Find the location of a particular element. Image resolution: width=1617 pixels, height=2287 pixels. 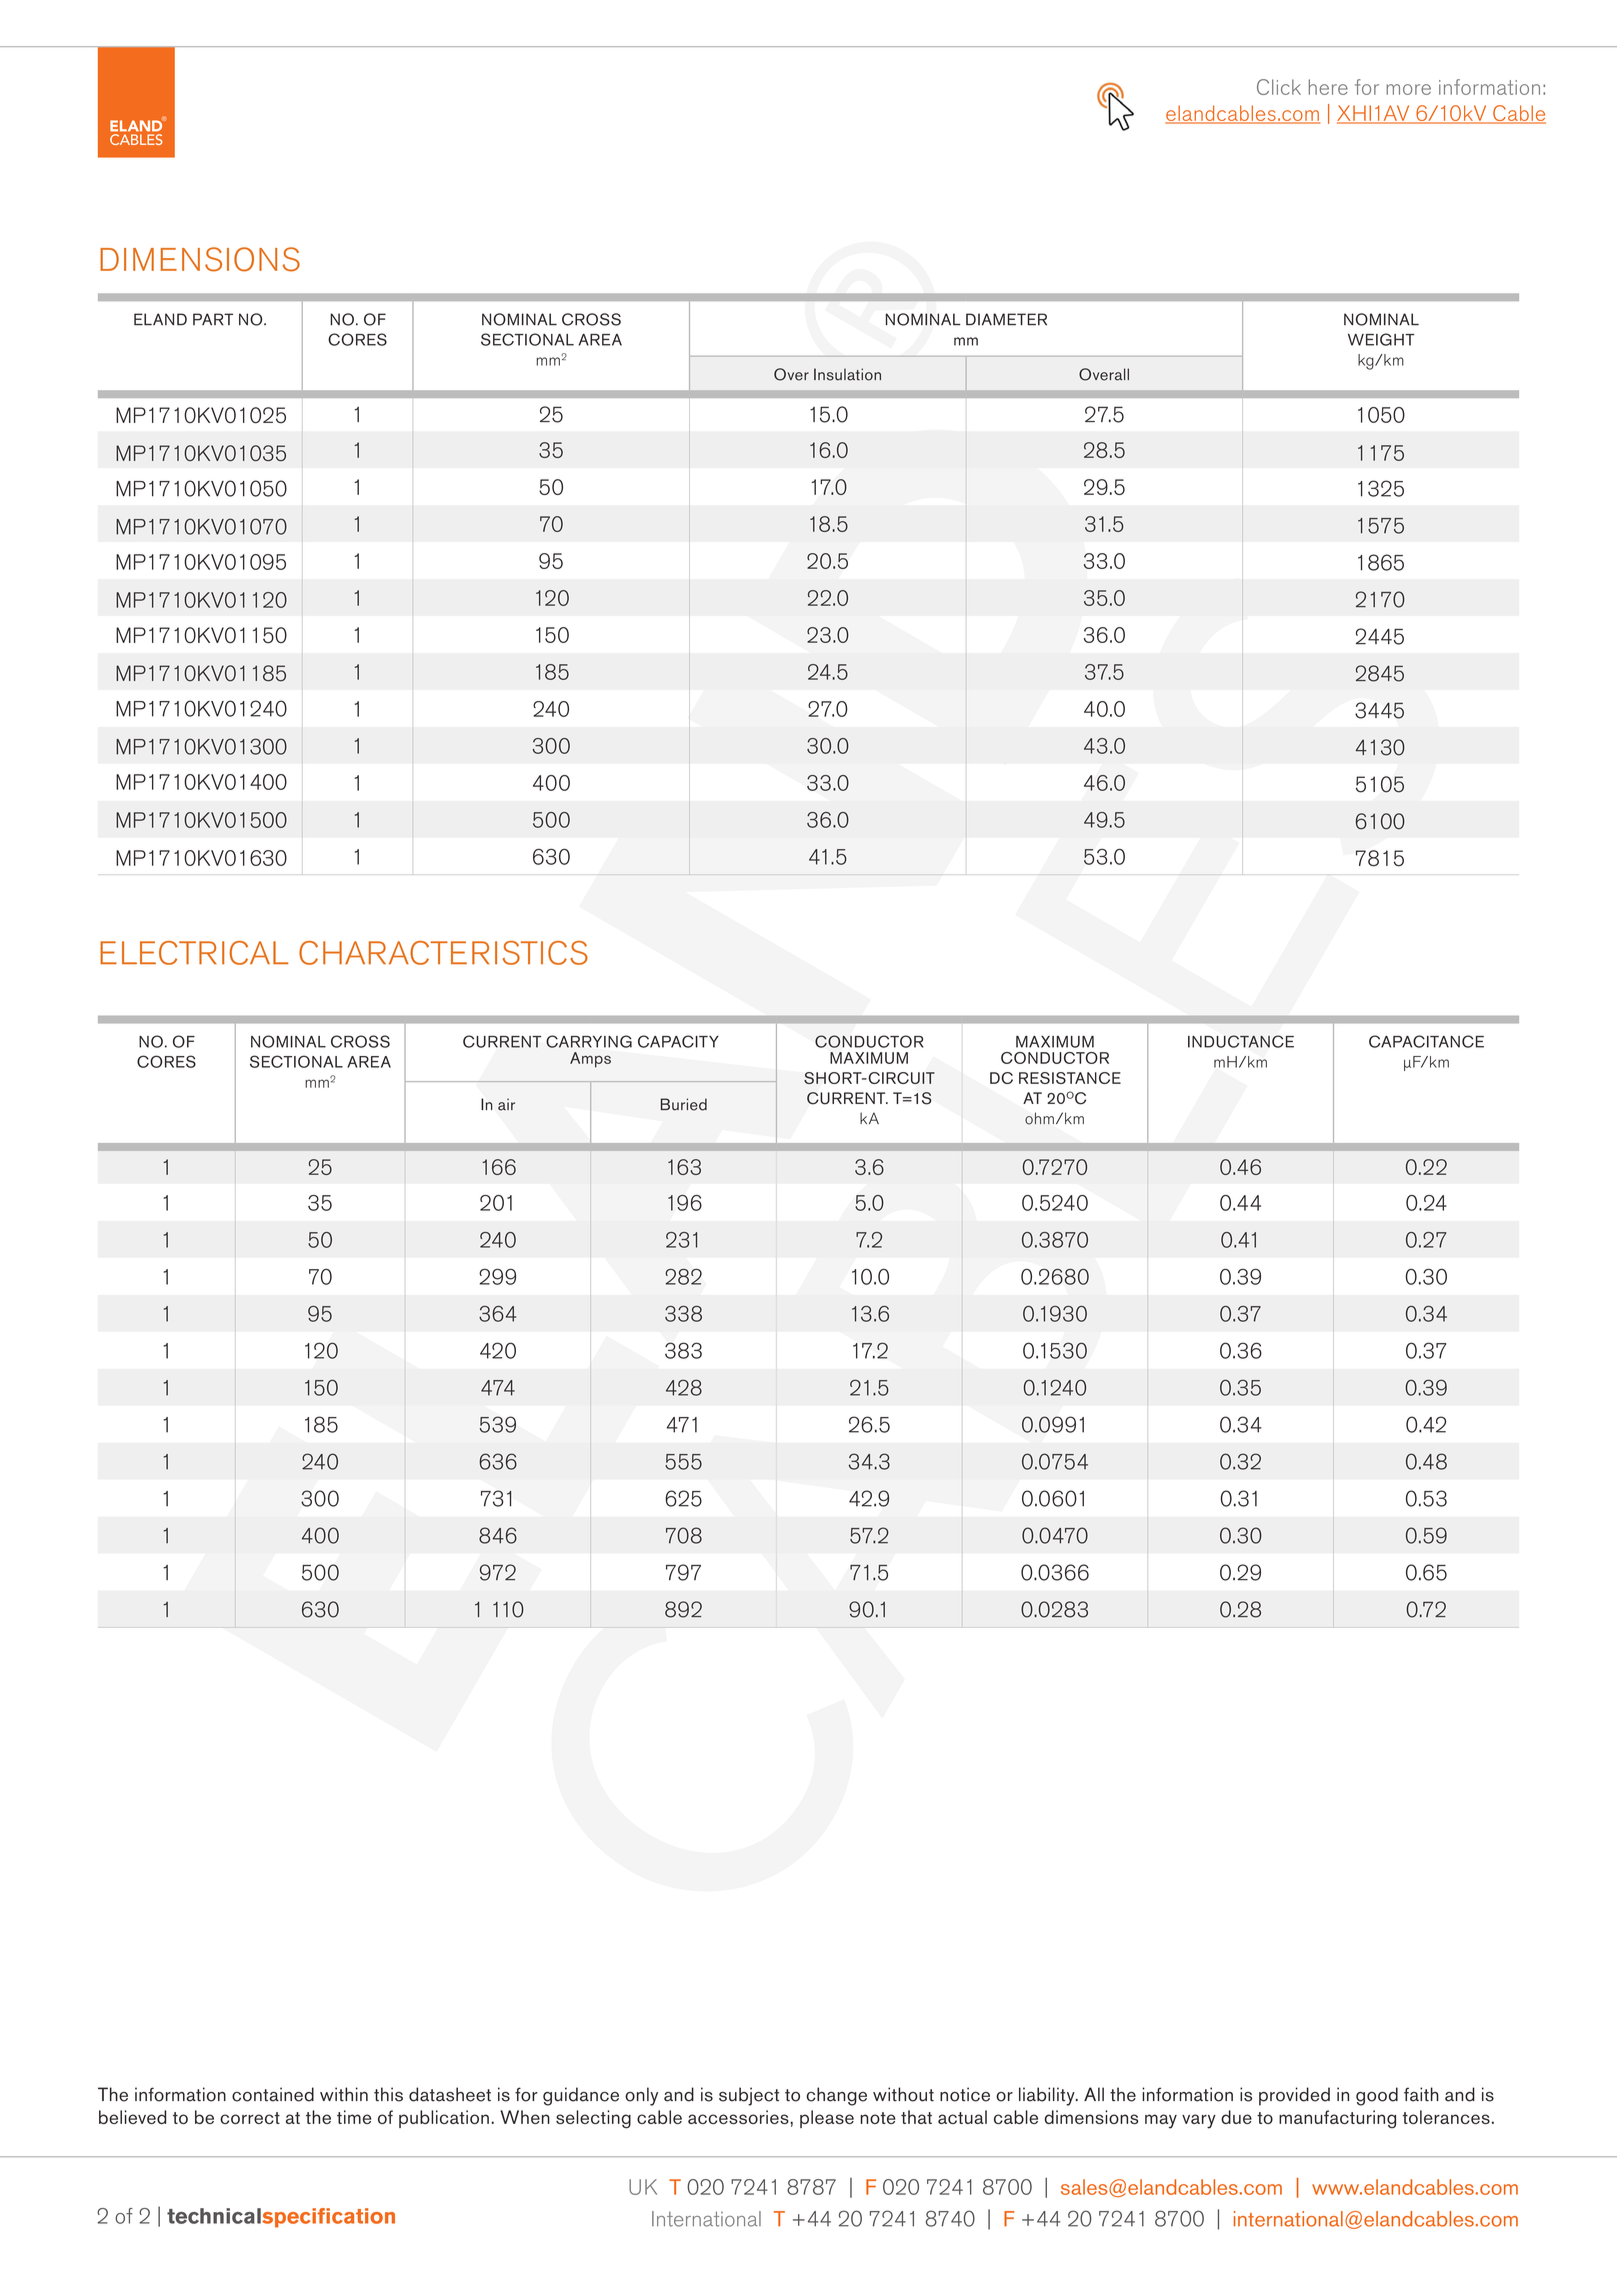

contained is located at coordinates (273, 2094).
